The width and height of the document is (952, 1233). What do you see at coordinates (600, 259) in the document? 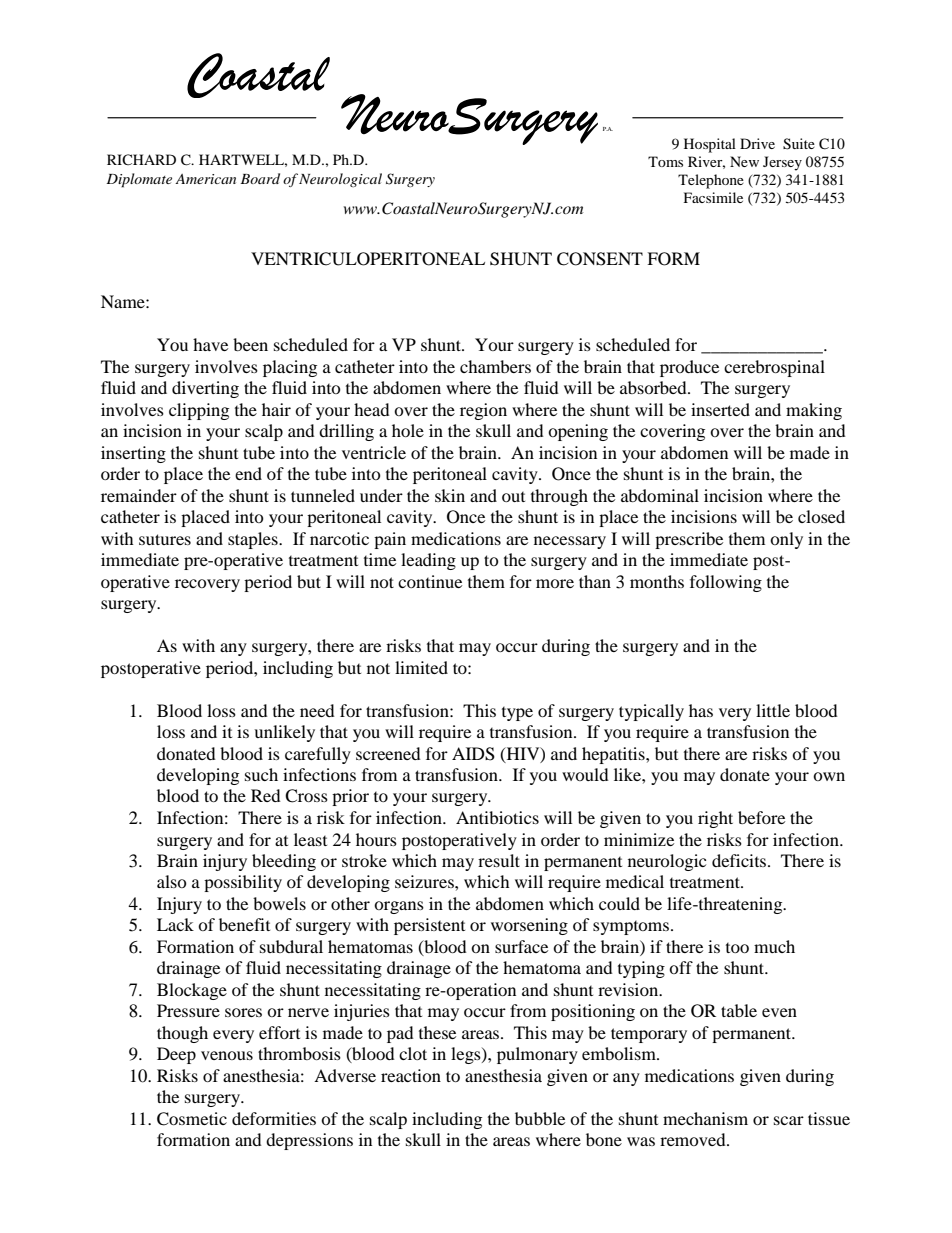
I see `CONSENT` at bounding box center [600, 259].
